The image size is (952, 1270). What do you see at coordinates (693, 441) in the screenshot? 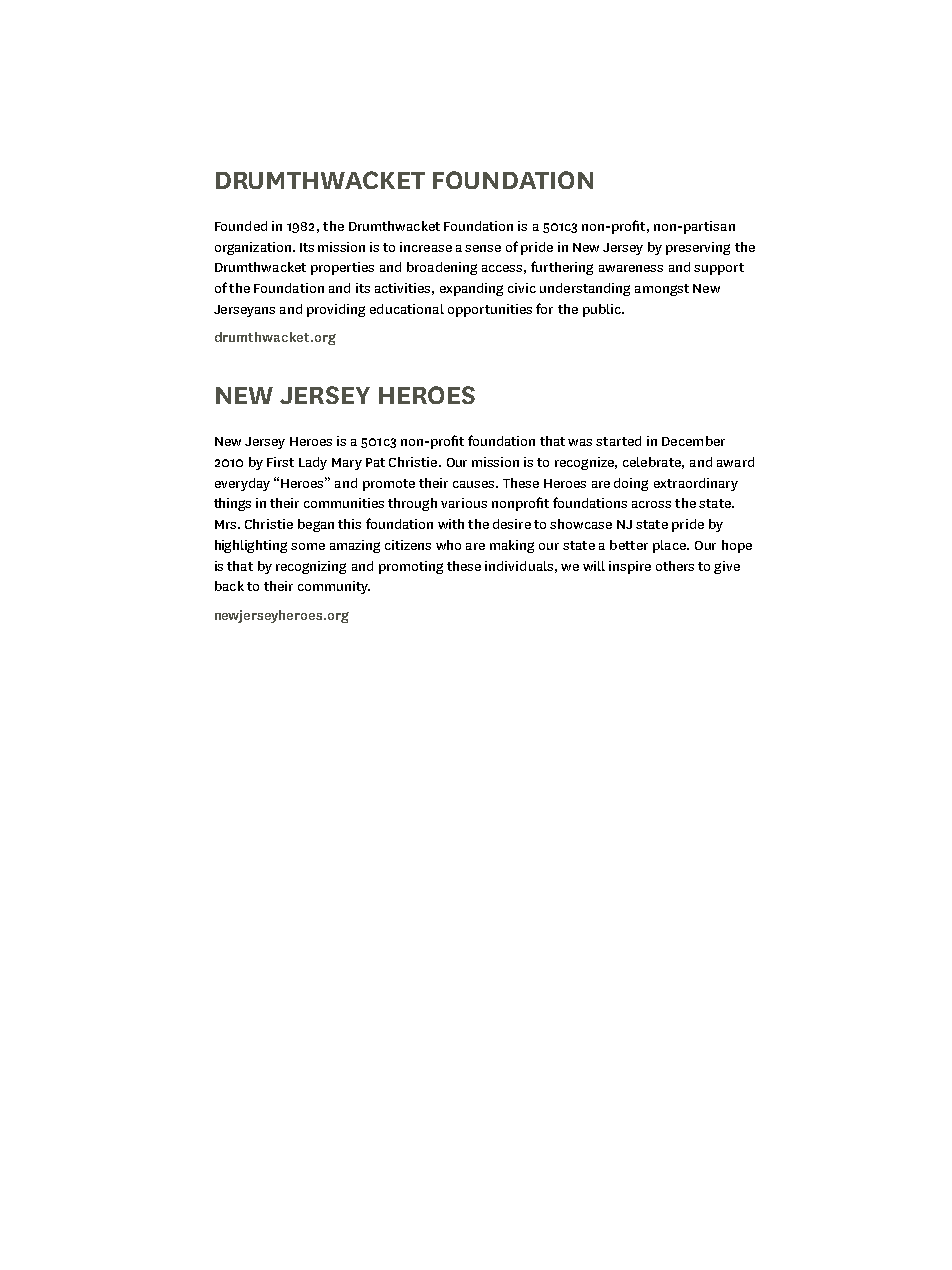
I see `December` at bounding box center [693, 441].
